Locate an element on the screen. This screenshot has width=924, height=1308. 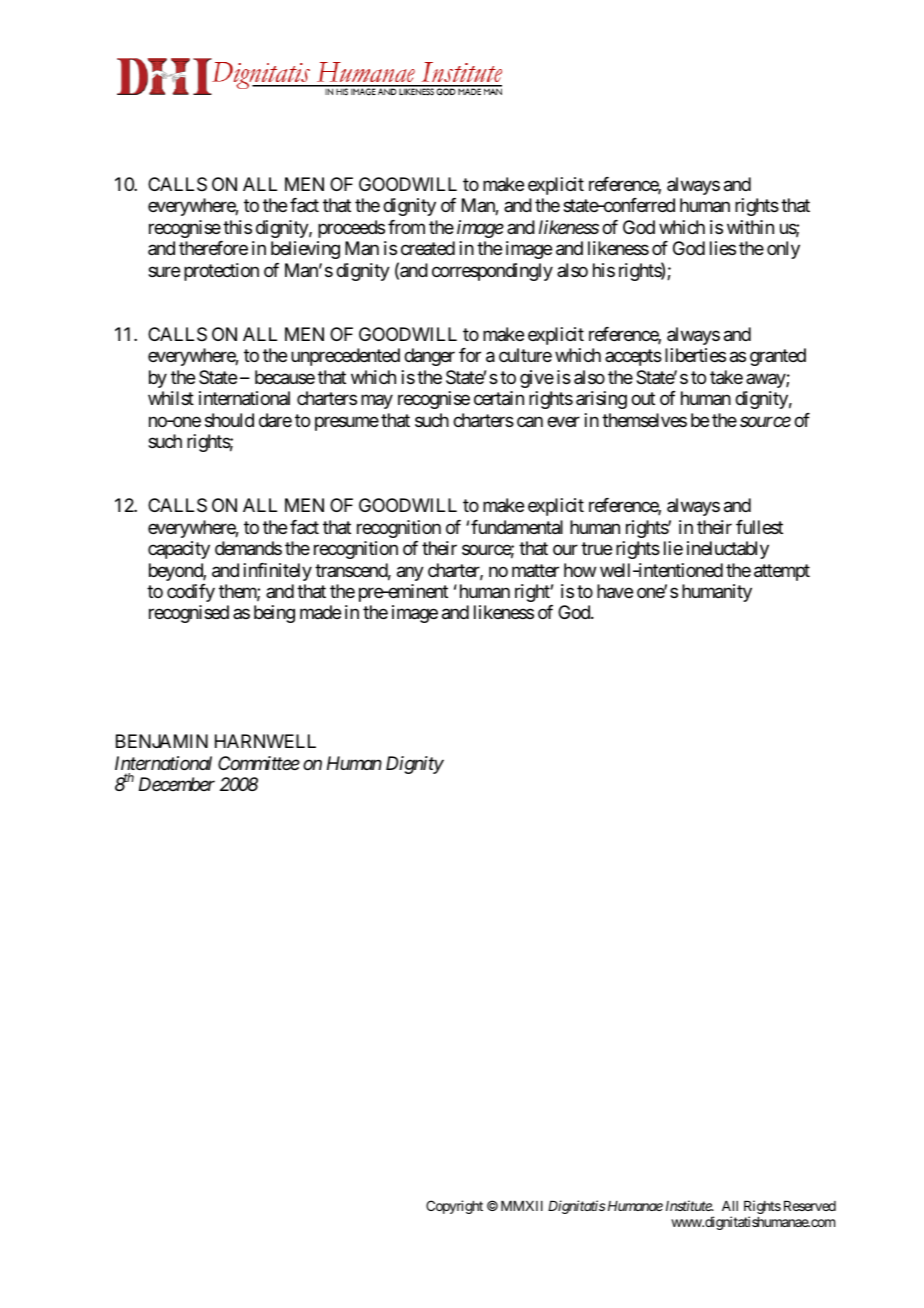
within is located at coordinates (750, 227).
